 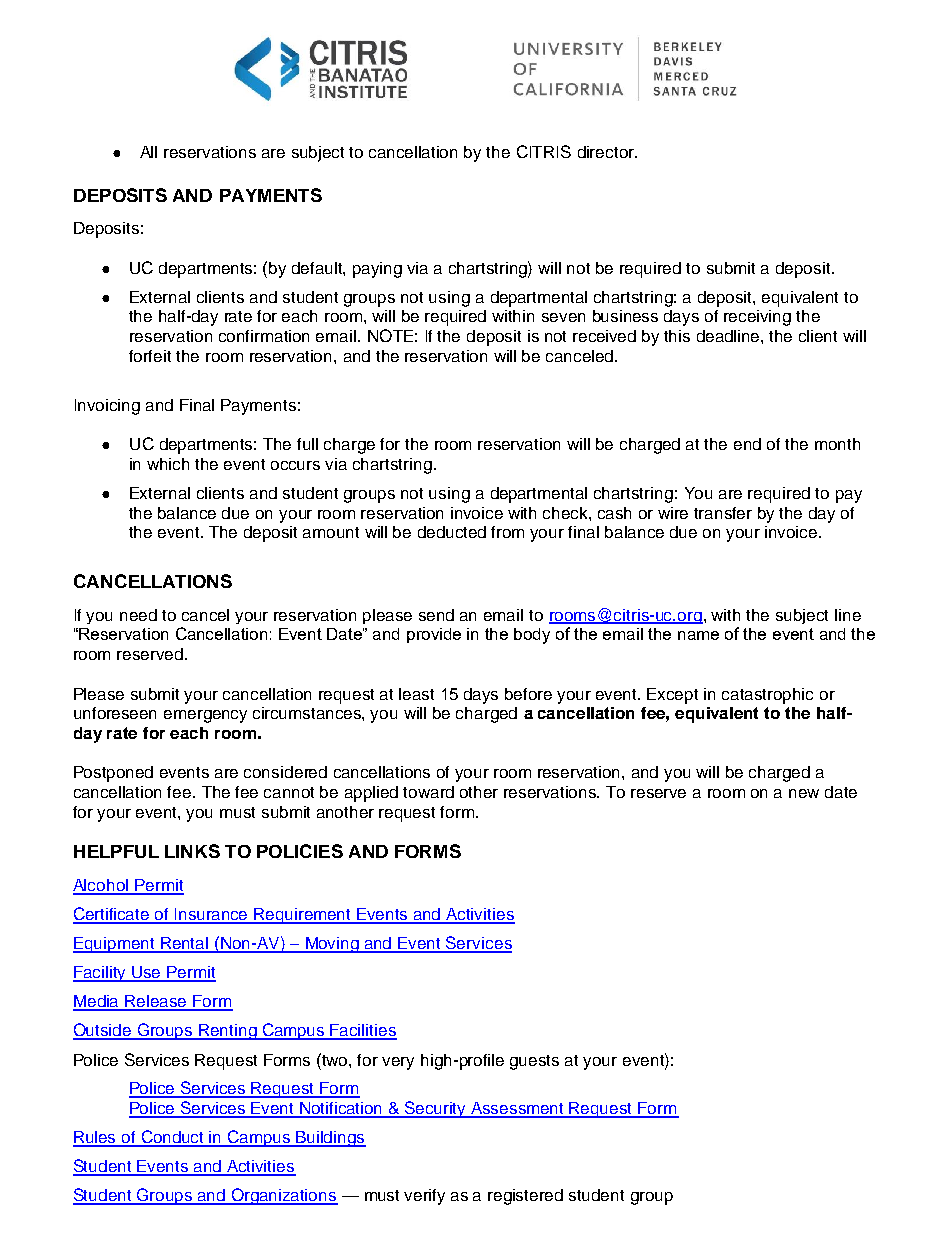 What do you see at coordinates (390, 335) in the screenshot?
I see `NOTE` at bounding box center [390, 335].
